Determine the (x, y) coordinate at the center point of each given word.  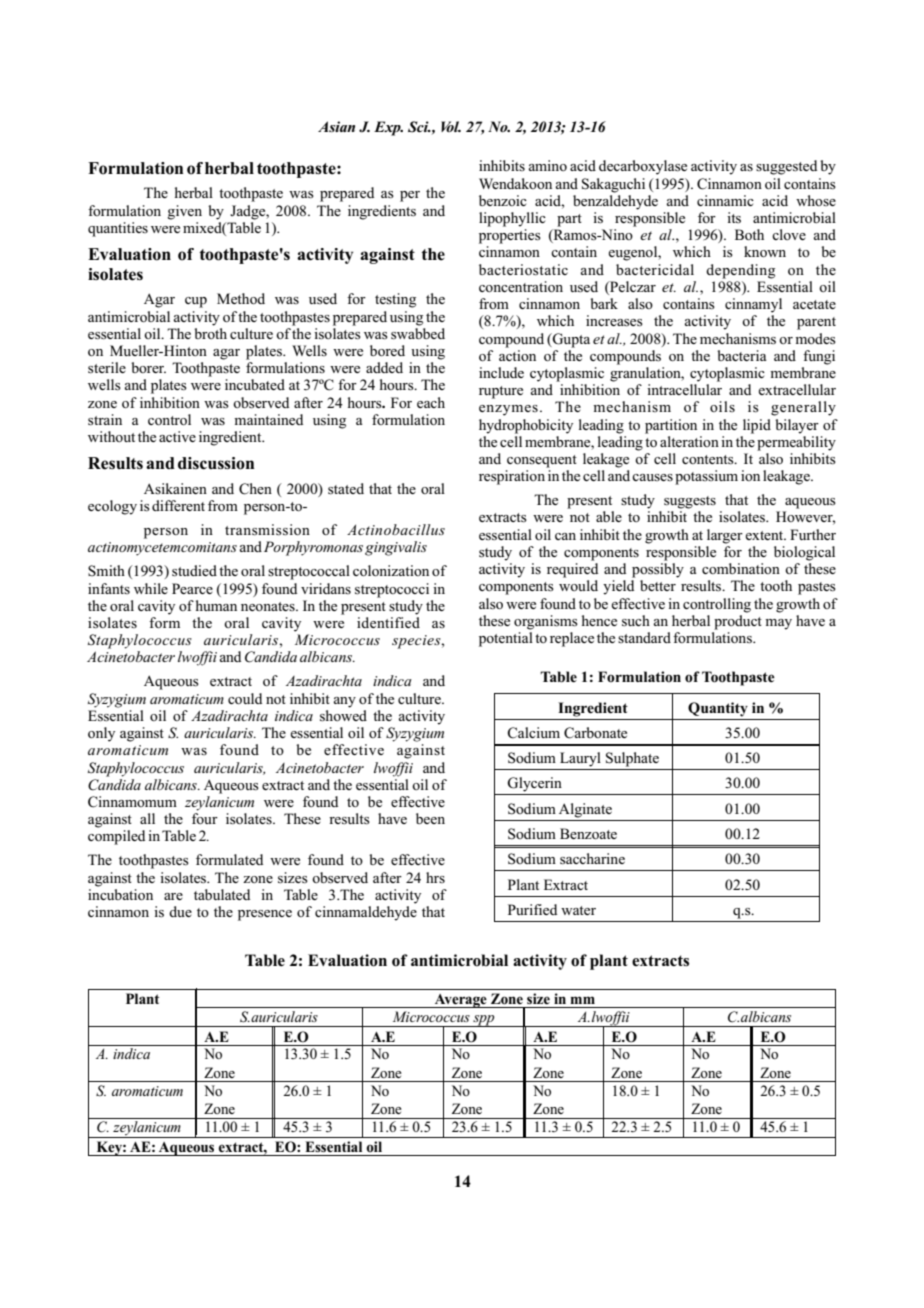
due (180, 911)
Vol (451, 126)
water (578, 910)
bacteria (742, 355)
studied (194, 571)
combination (741, 568)
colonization (391, 570)
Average (460, 1001)
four (205, 818)
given (184, 212)
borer (148, 367)
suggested (786, 167)
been (430, 818)
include (501, 372)
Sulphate (632, 759)
